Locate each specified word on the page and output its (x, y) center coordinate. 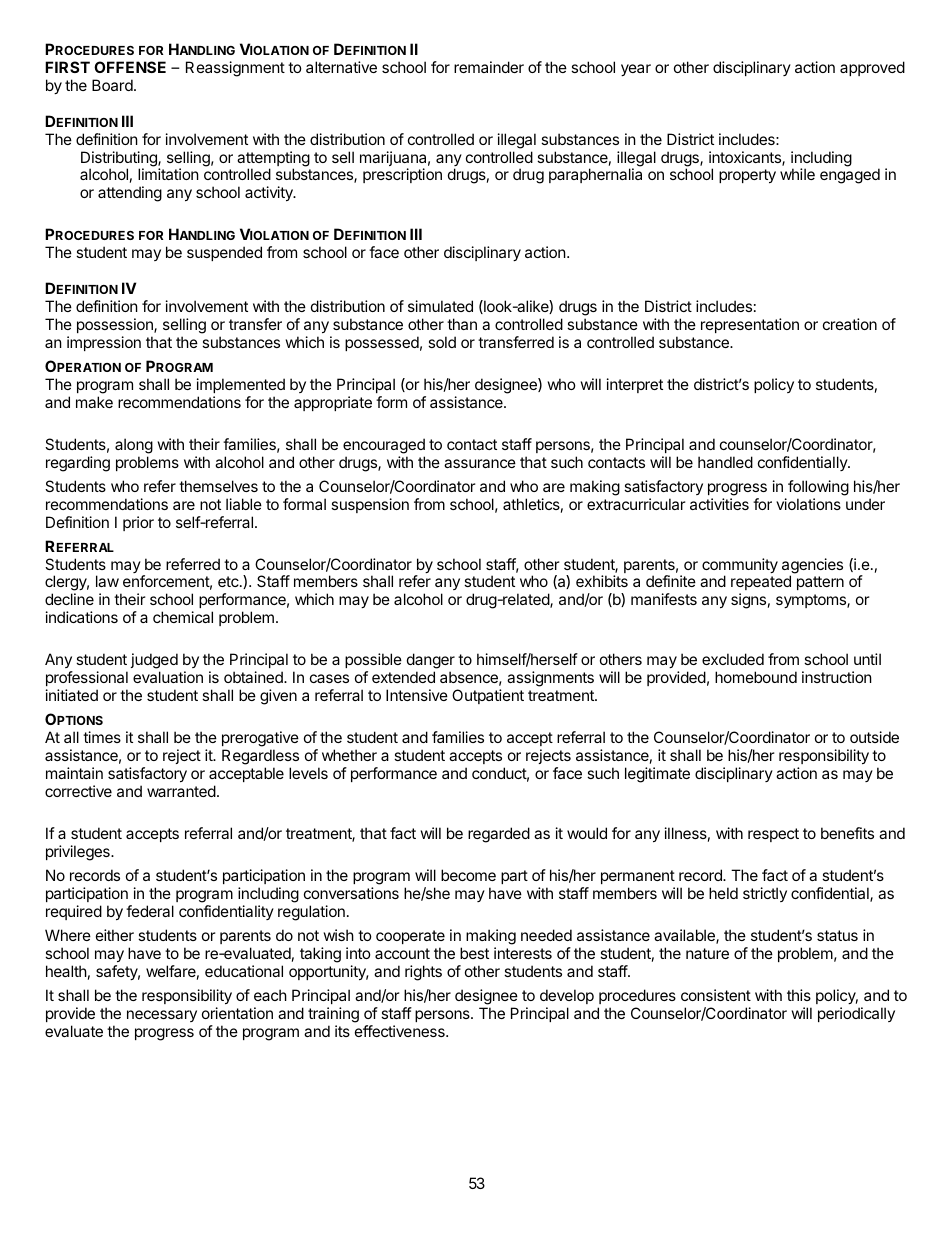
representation (750, 325)
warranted (181, 791)
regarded (499, 835)
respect (773, 835)
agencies (812, 567)
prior (138, 523)
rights (423, 973)
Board (113, 85)
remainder (489, 67)
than (462, 324)
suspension (370, 505)
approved (872, 68)
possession (116, 325)
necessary (162, 1016)
